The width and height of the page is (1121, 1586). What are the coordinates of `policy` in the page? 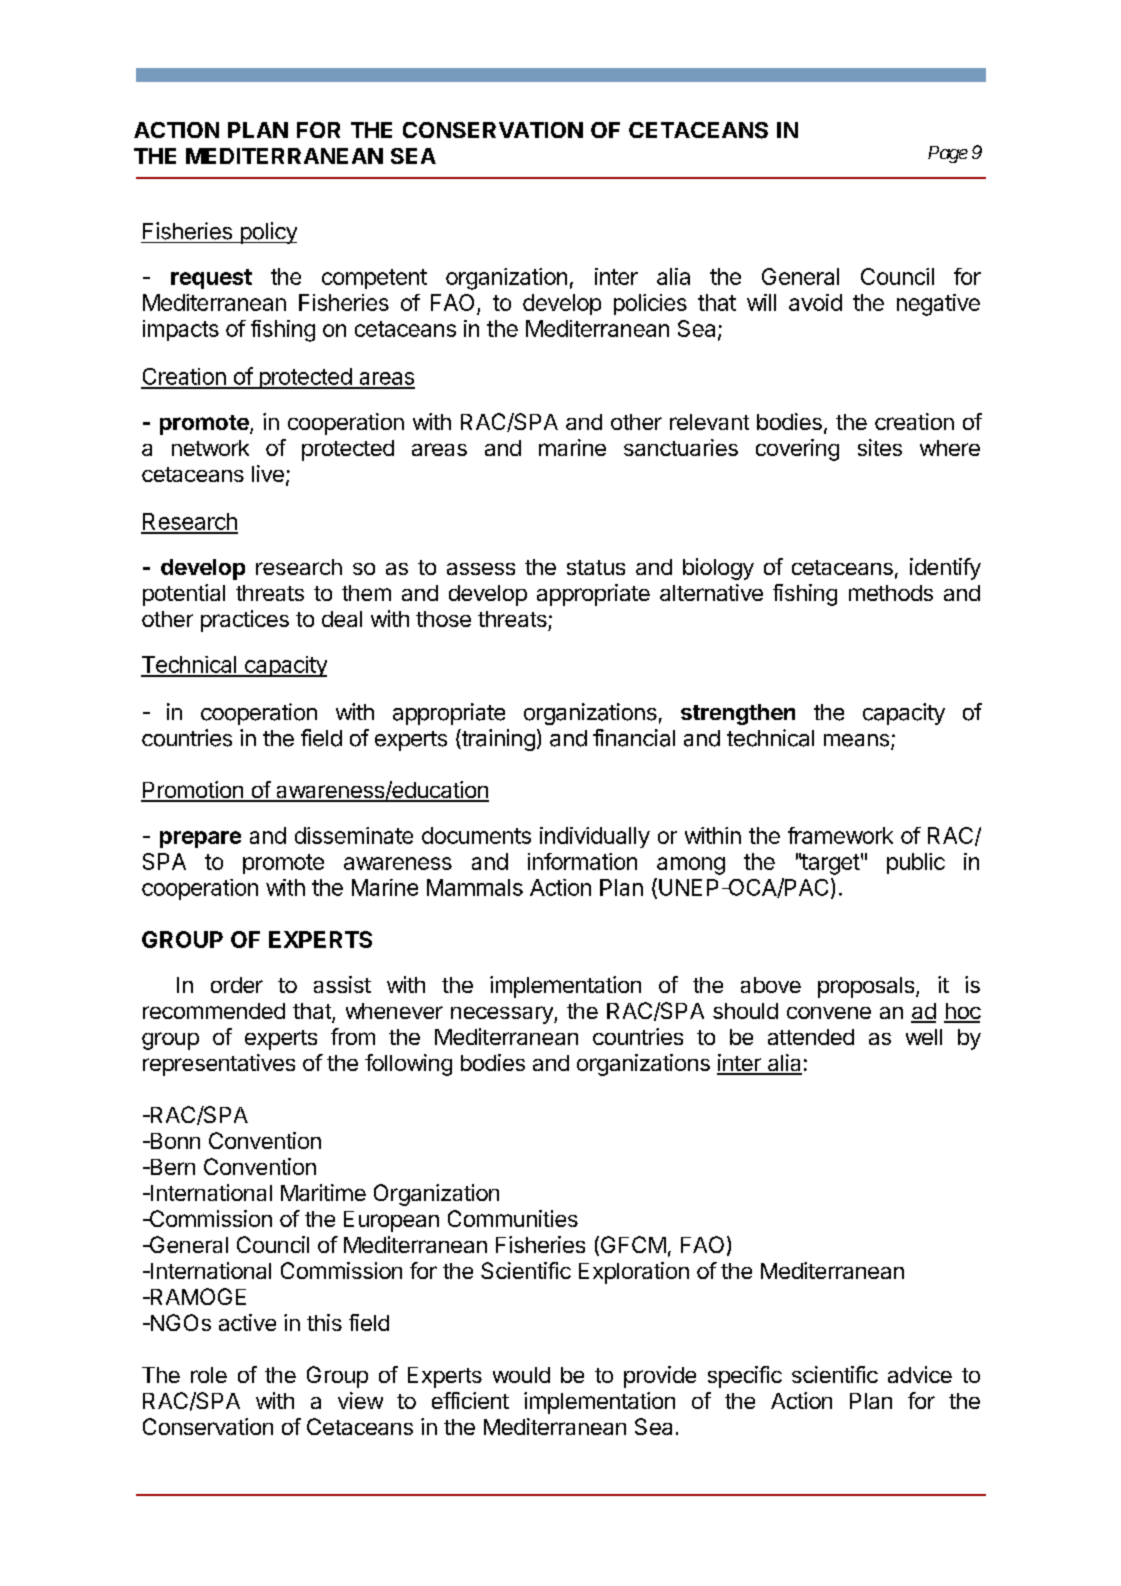 It's located at (267, 233).
